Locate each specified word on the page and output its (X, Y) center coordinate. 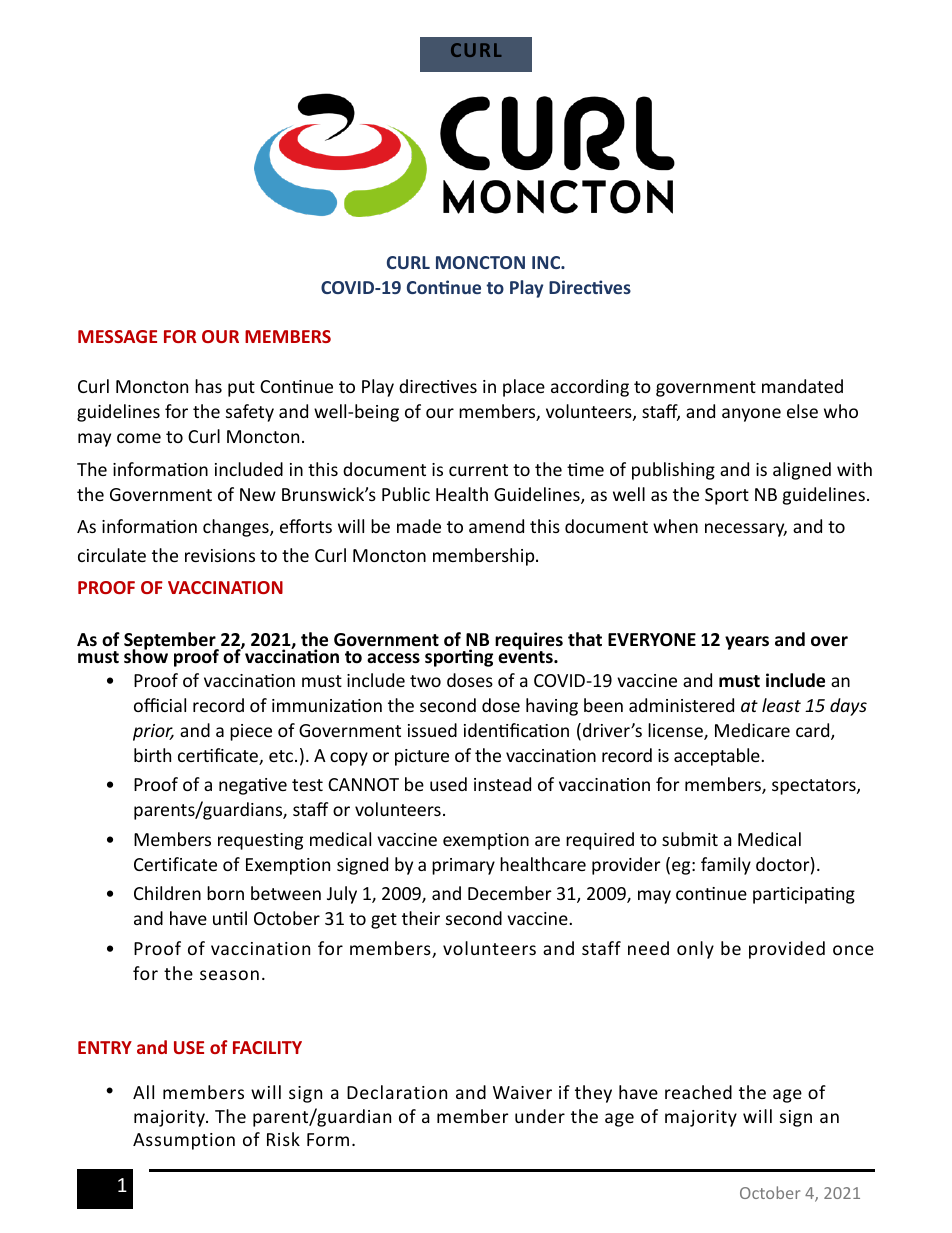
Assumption (184, 1141)
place (524, 388)
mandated (802, 386)
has (208, 386)
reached (698, 1092)
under (540, 1116)
